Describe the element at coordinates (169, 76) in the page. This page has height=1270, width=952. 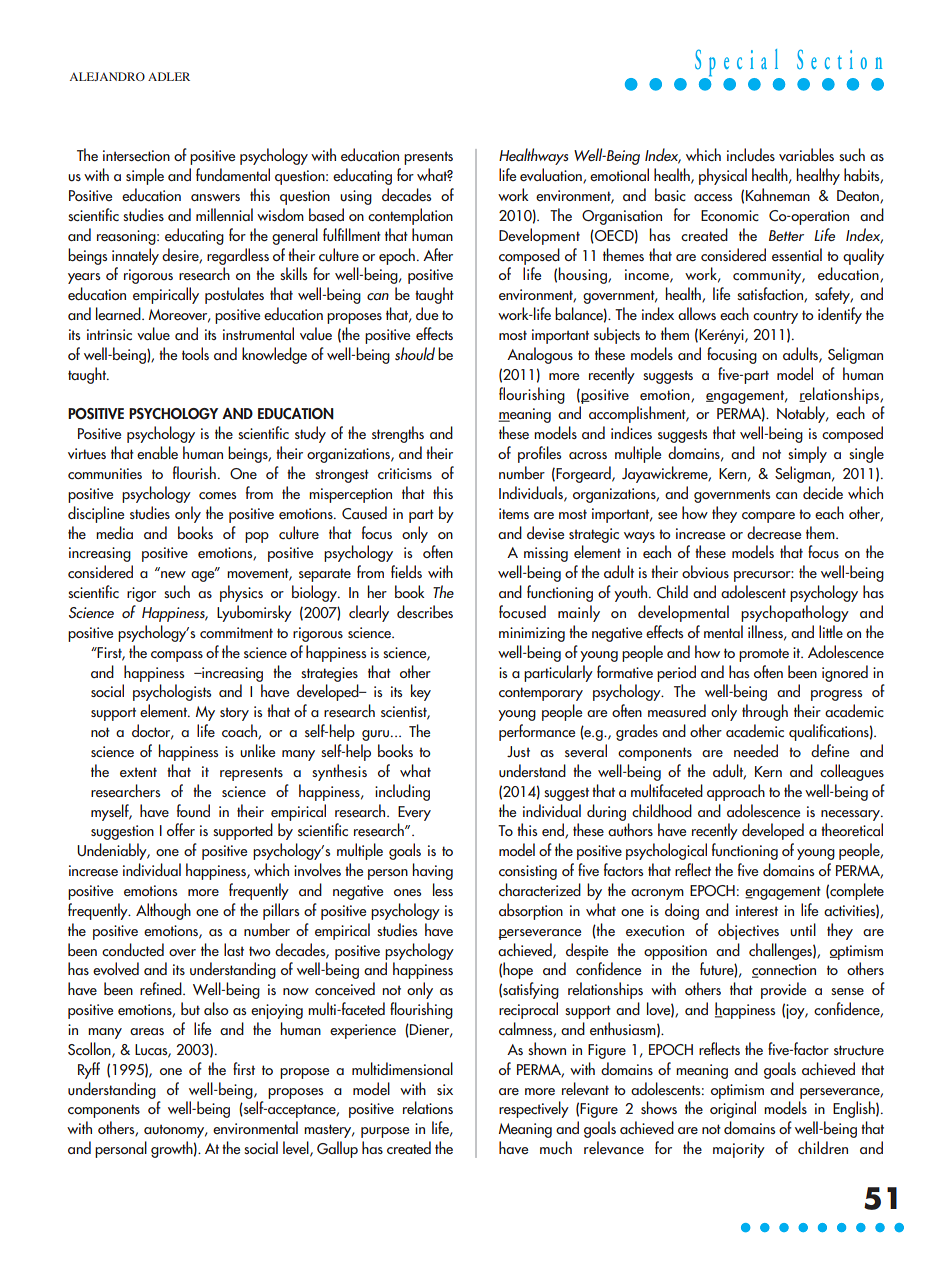
I see `ADLER` at that location.
